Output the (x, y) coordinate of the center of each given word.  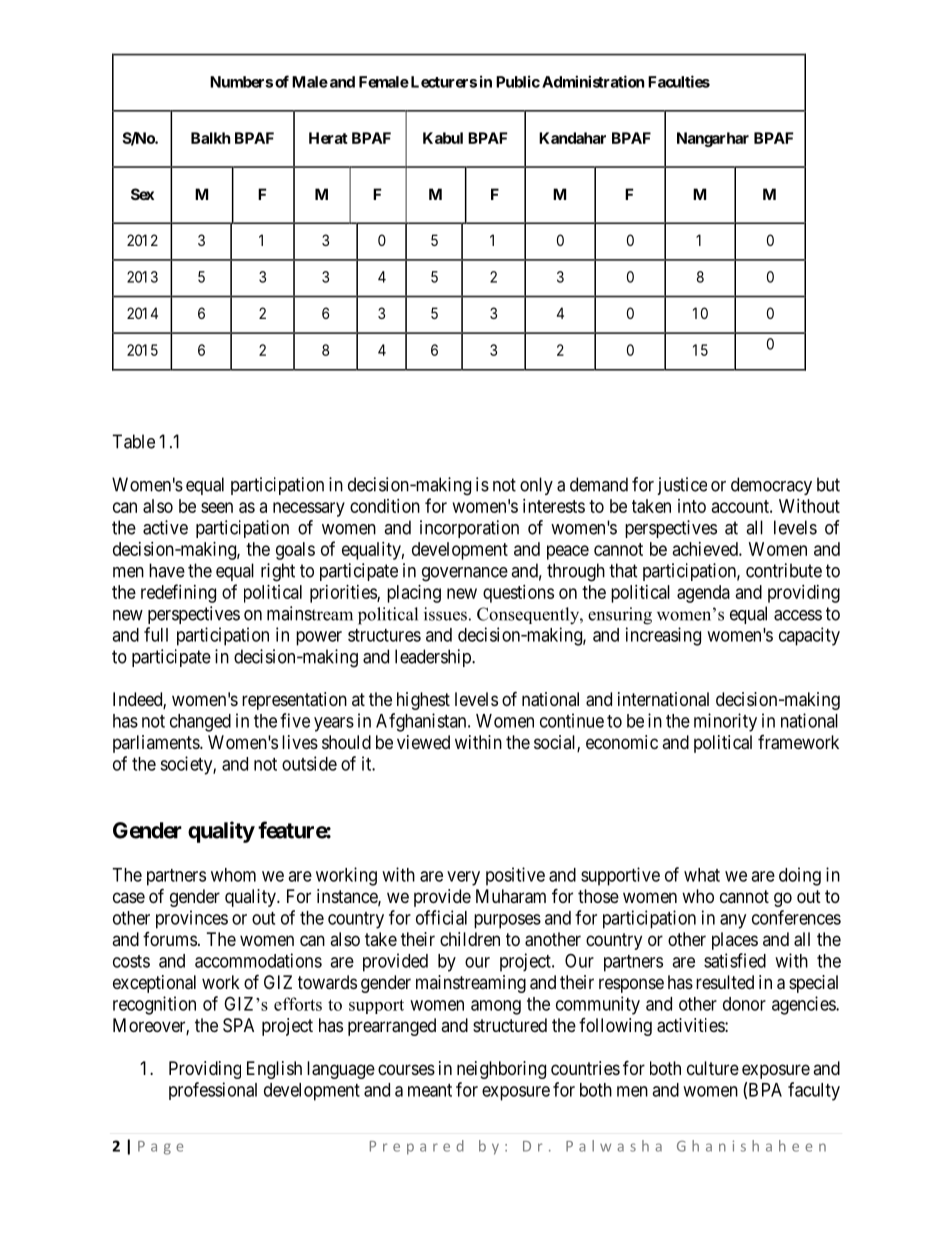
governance (465, 574)
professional (213, 1091)
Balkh (210, 138)
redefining (178, 593)
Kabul (443, 138)
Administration (593, 81)
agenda (703, 594)
